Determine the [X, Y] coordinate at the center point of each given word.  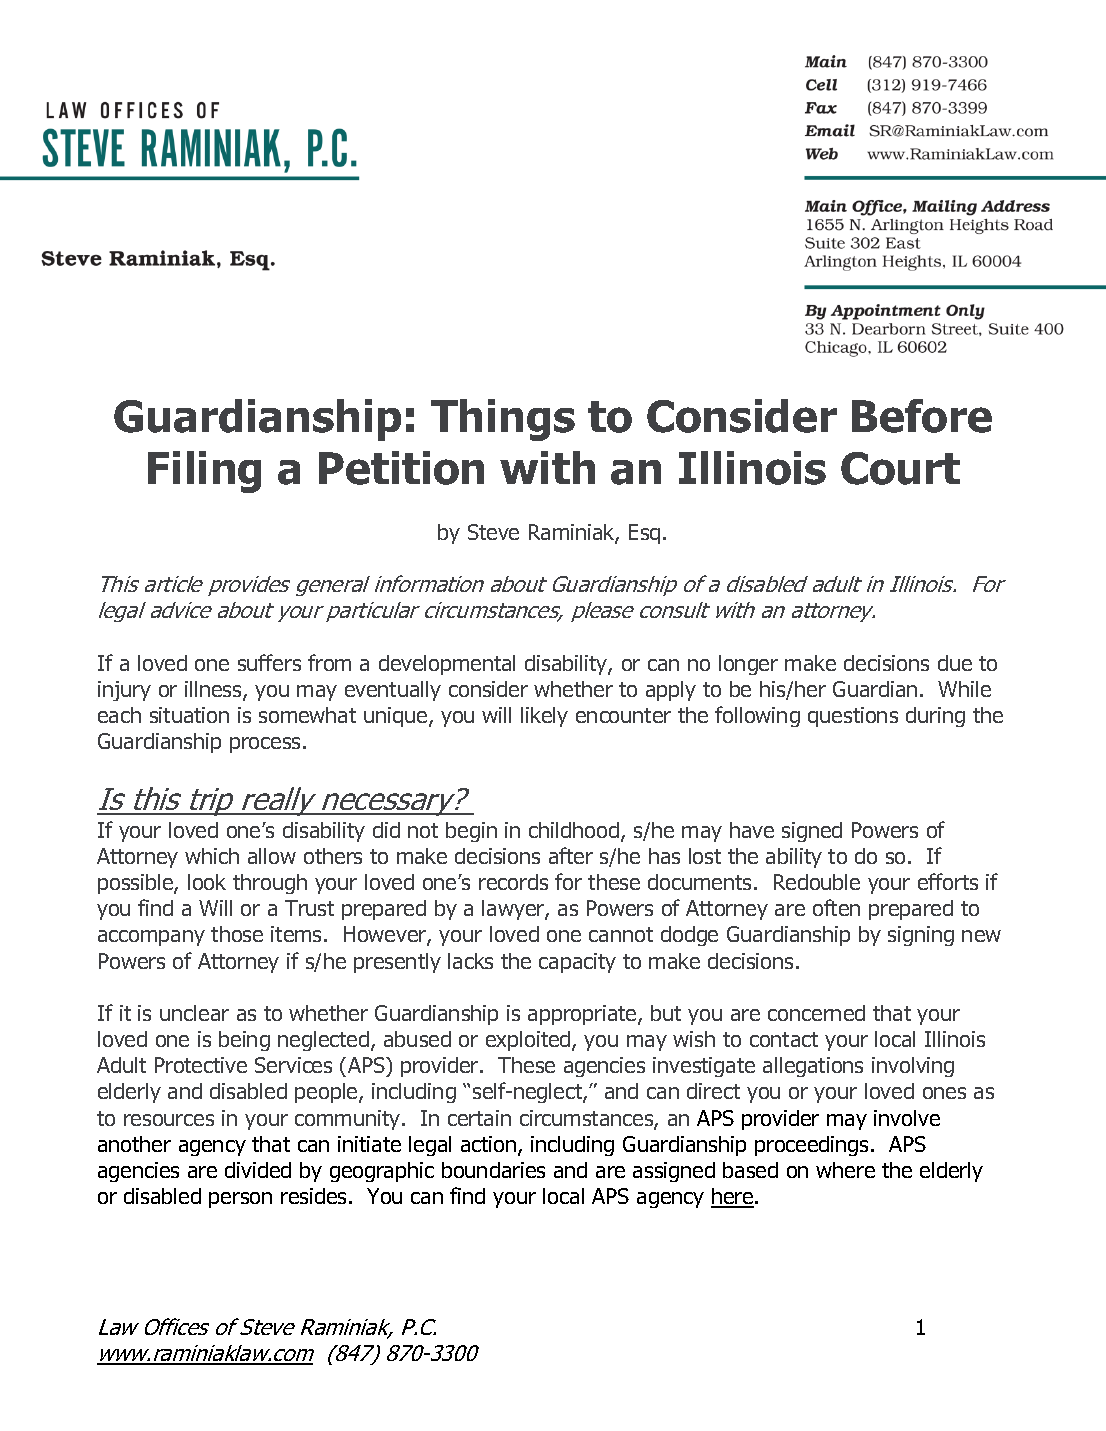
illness [214, 690]
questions [853, 717]
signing [921, 936]
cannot [621, 934]
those [237, 934]
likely [544, 717]
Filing [204, 472]
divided [258, 1170]
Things [503, 420]
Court [900, 468]
